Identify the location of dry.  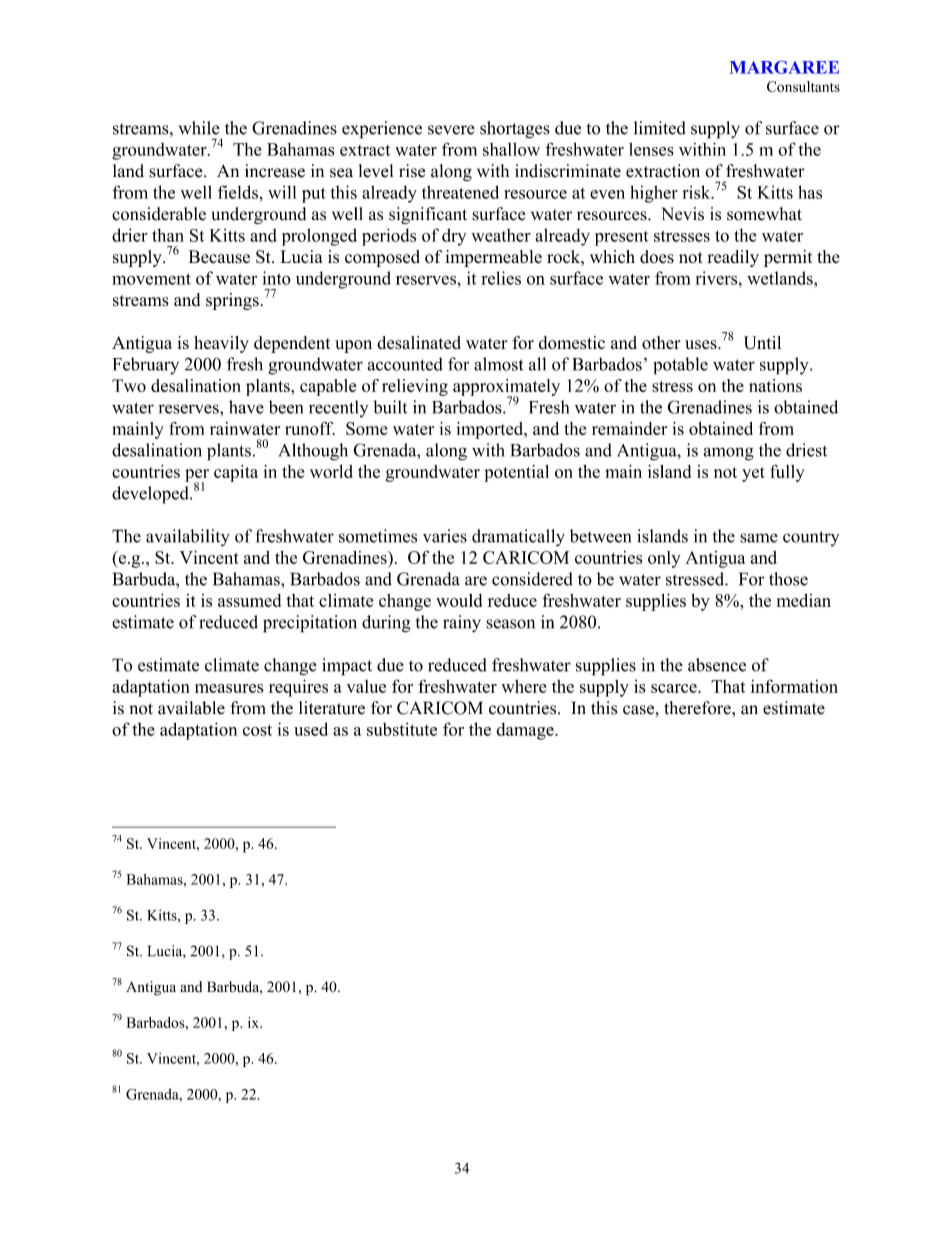
(454, 237).
